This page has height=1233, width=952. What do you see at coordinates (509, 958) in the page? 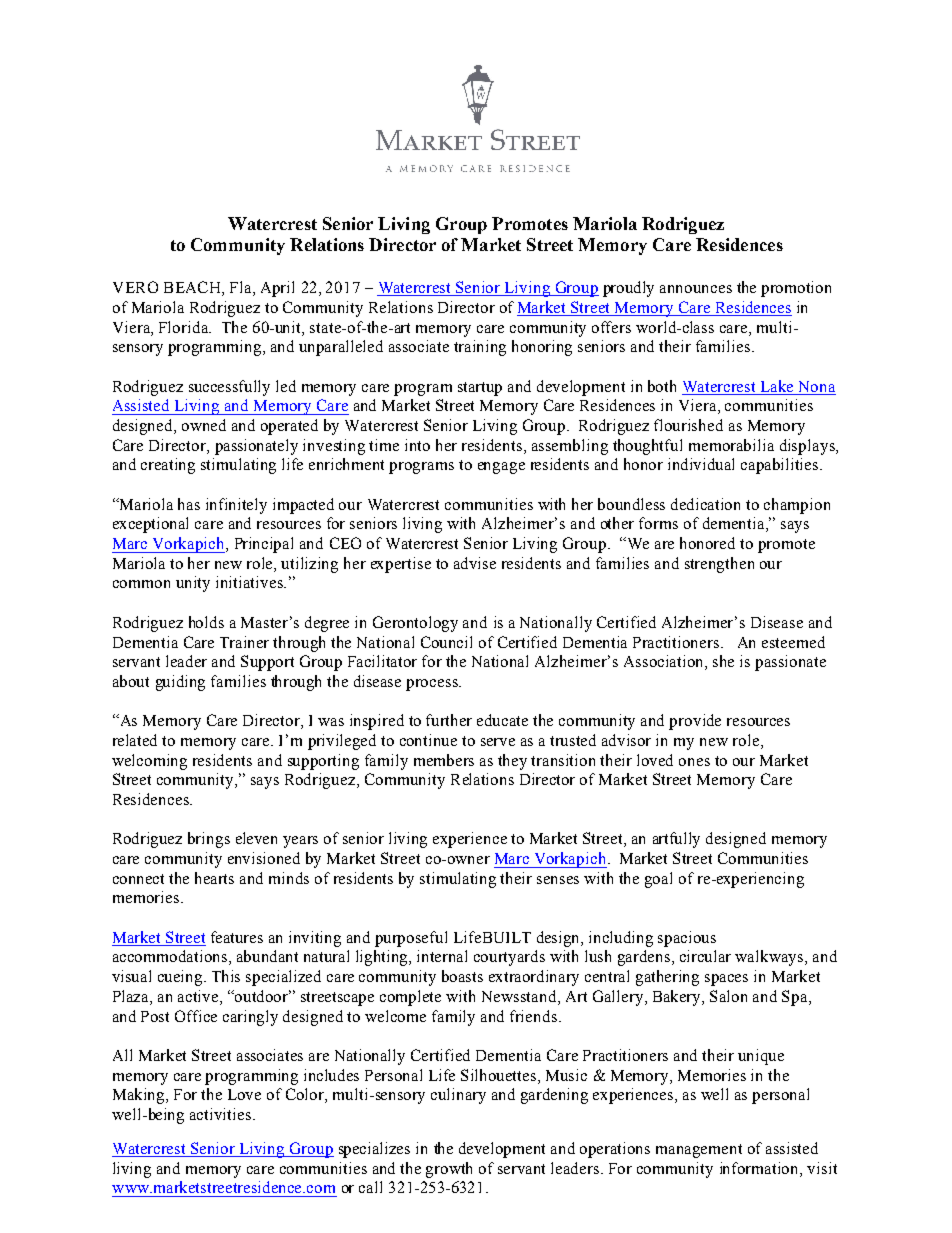
I see `courtyards` at bounding box center [509, 958].
